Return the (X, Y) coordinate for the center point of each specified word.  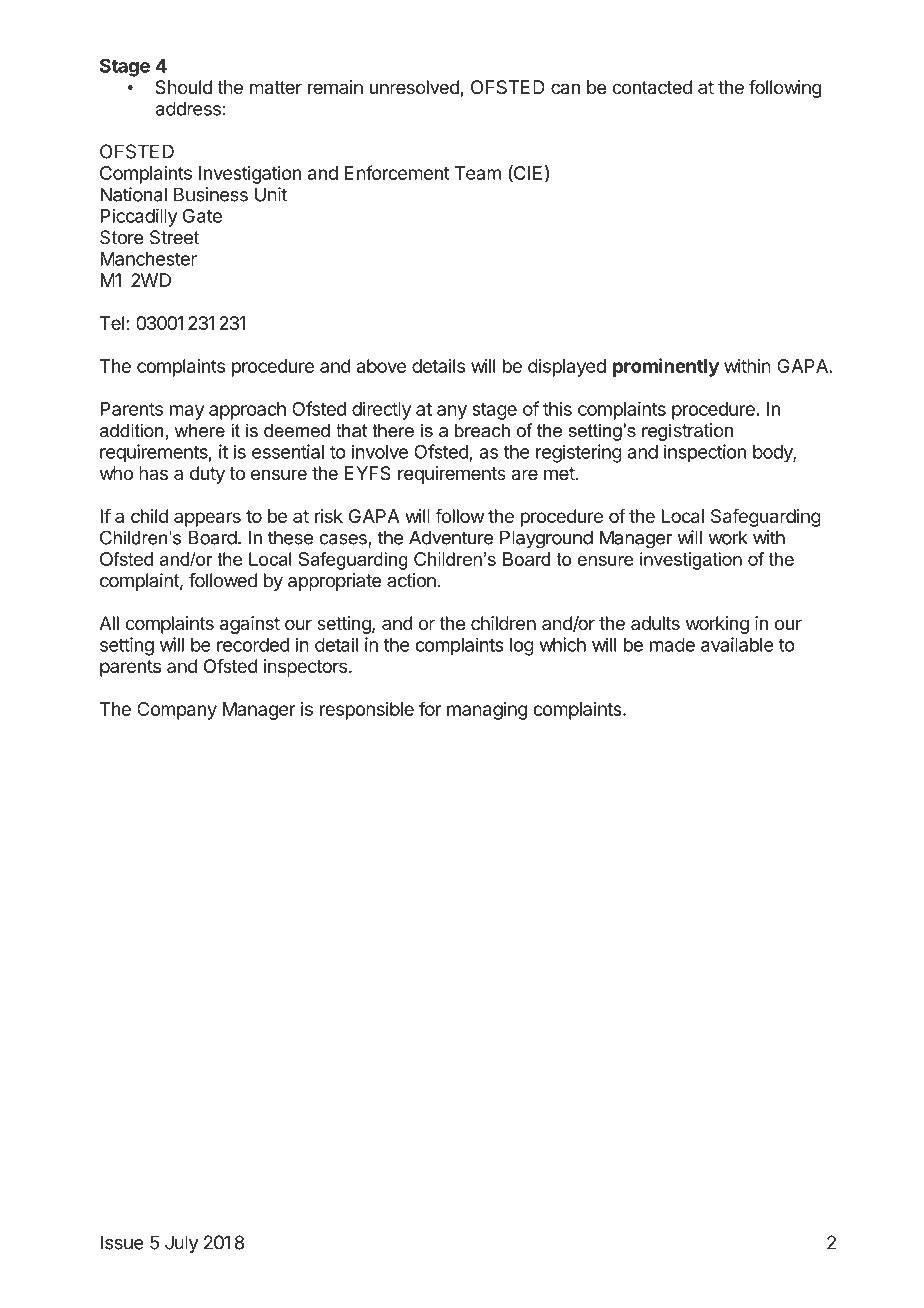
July (181, 1244)
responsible (367, 711)
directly (381, 410)
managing (487, 711)
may (187, 412)
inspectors (305, 668)
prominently (666, 367)
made (672, 645)
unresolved (414, 87)
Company (177, 711)
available (737, 644)
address (188, 109)
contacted (652, 87)
